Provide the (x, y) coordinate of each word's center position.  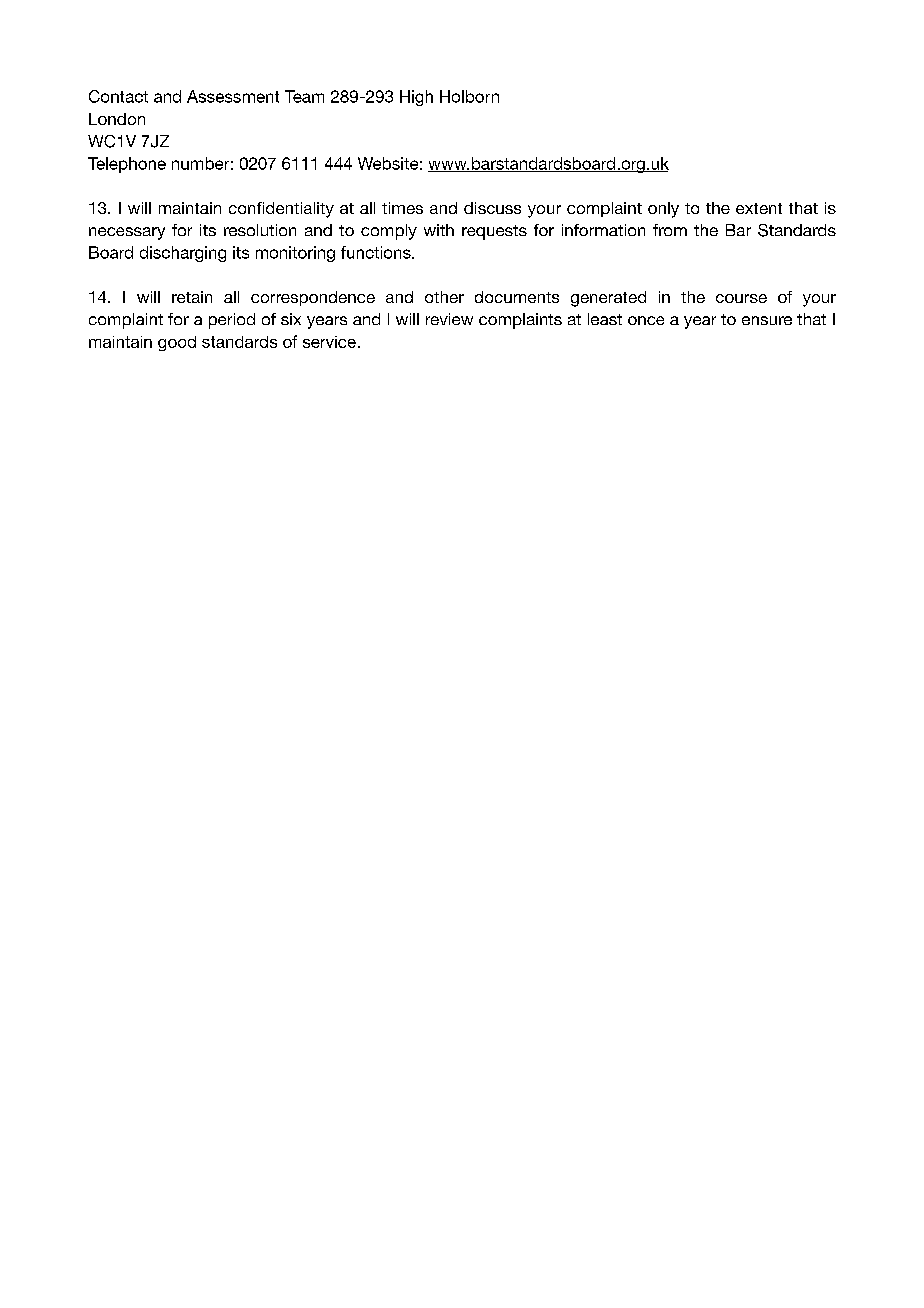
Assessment (233, 96)
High (416, 98)
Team (304, 96)
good (177, 343)
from (670, 230)
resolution (260, 230)
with (439, 230)
